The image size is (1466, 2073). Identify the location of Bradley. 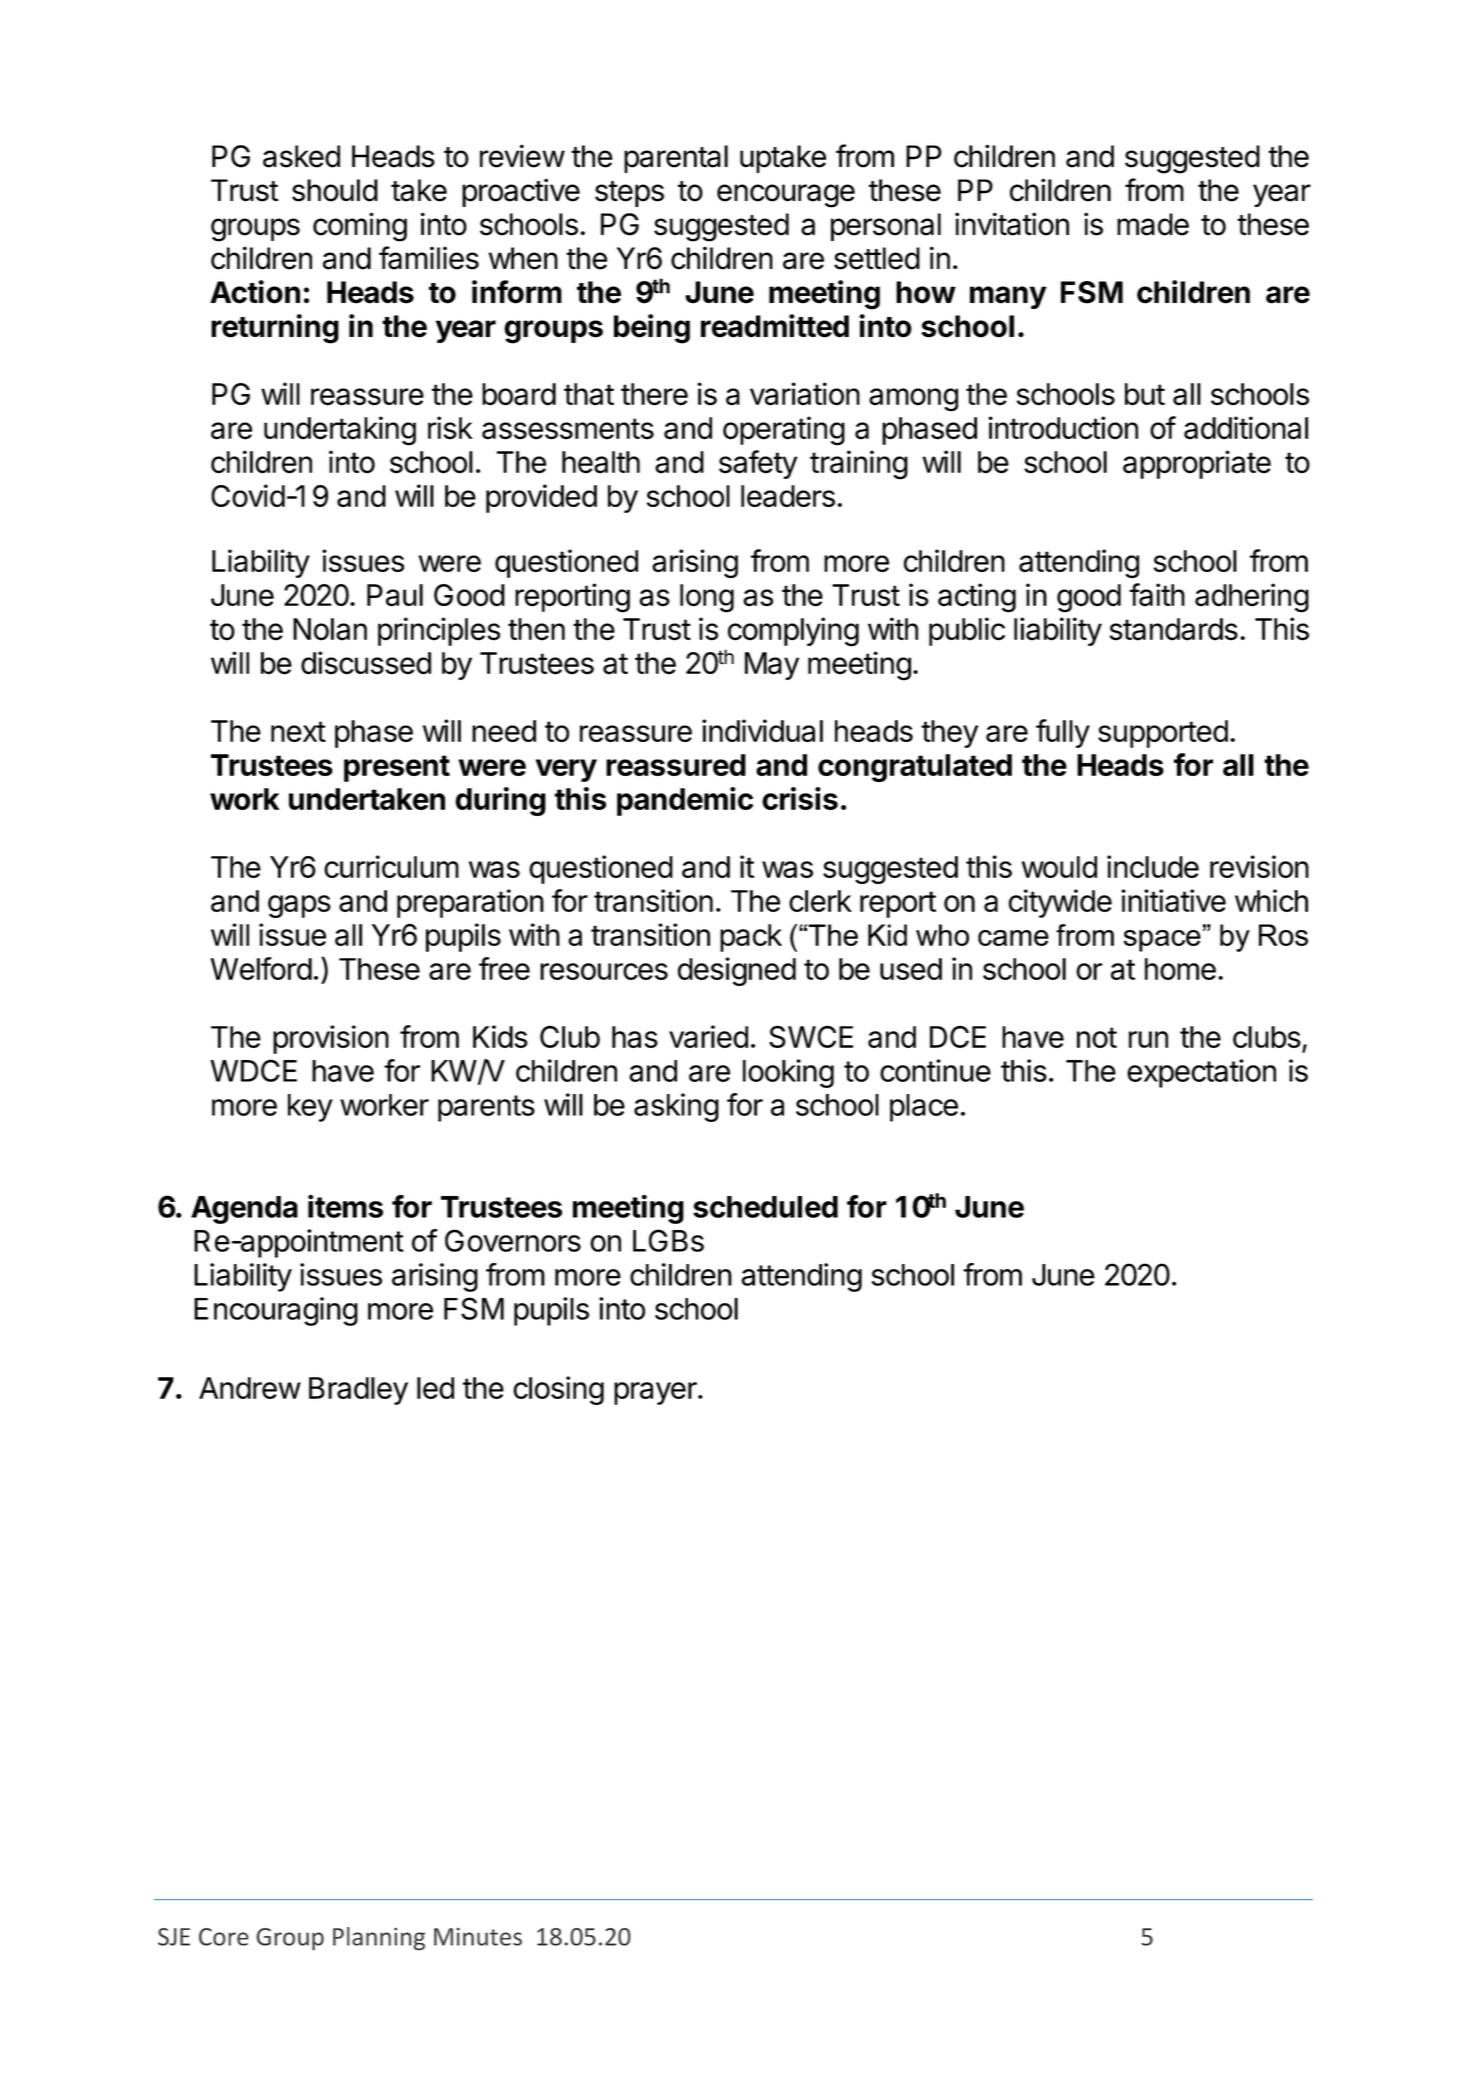
(358, 1391).
